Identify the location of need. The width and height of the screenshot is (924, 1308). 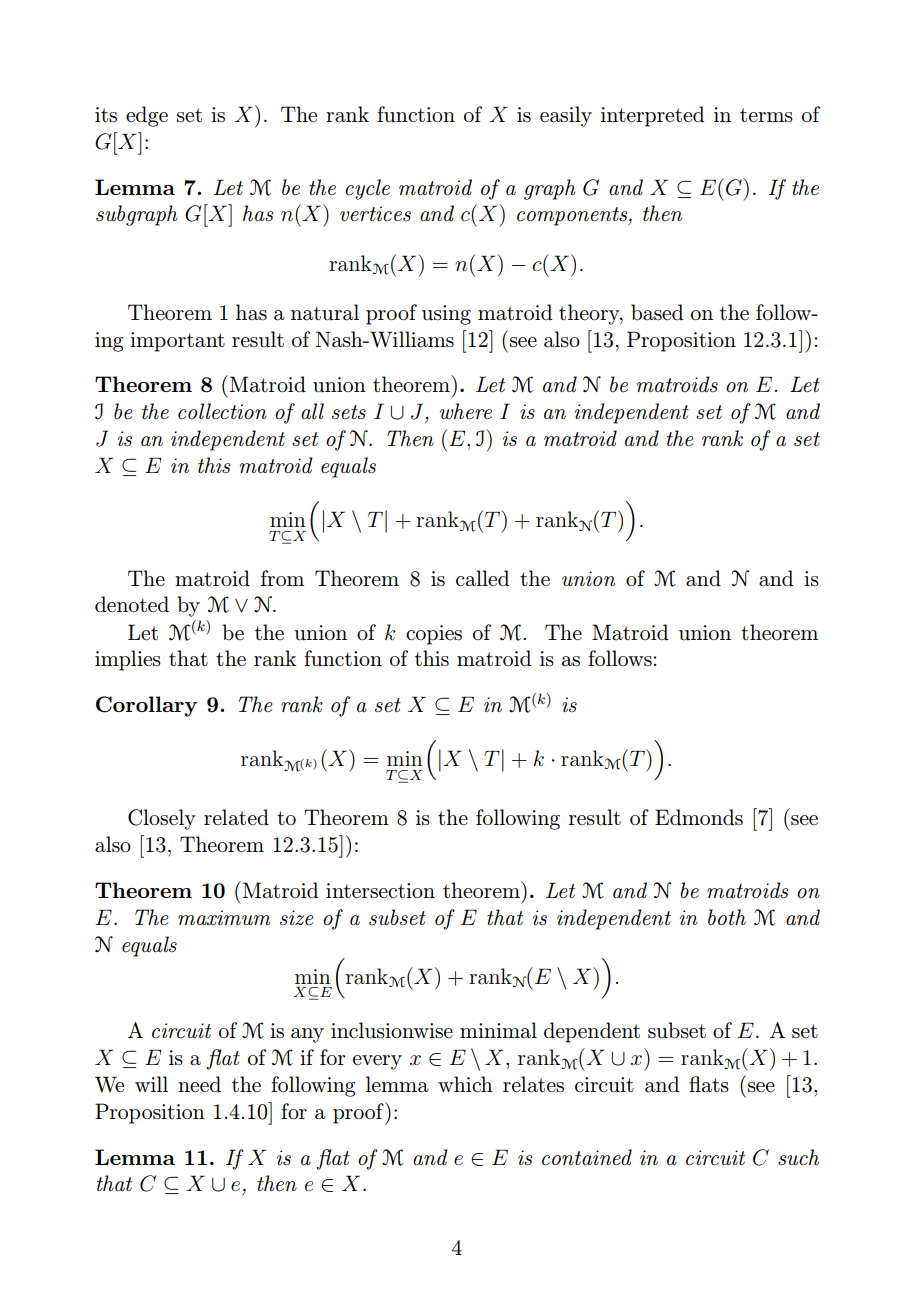
(199, 1084).
